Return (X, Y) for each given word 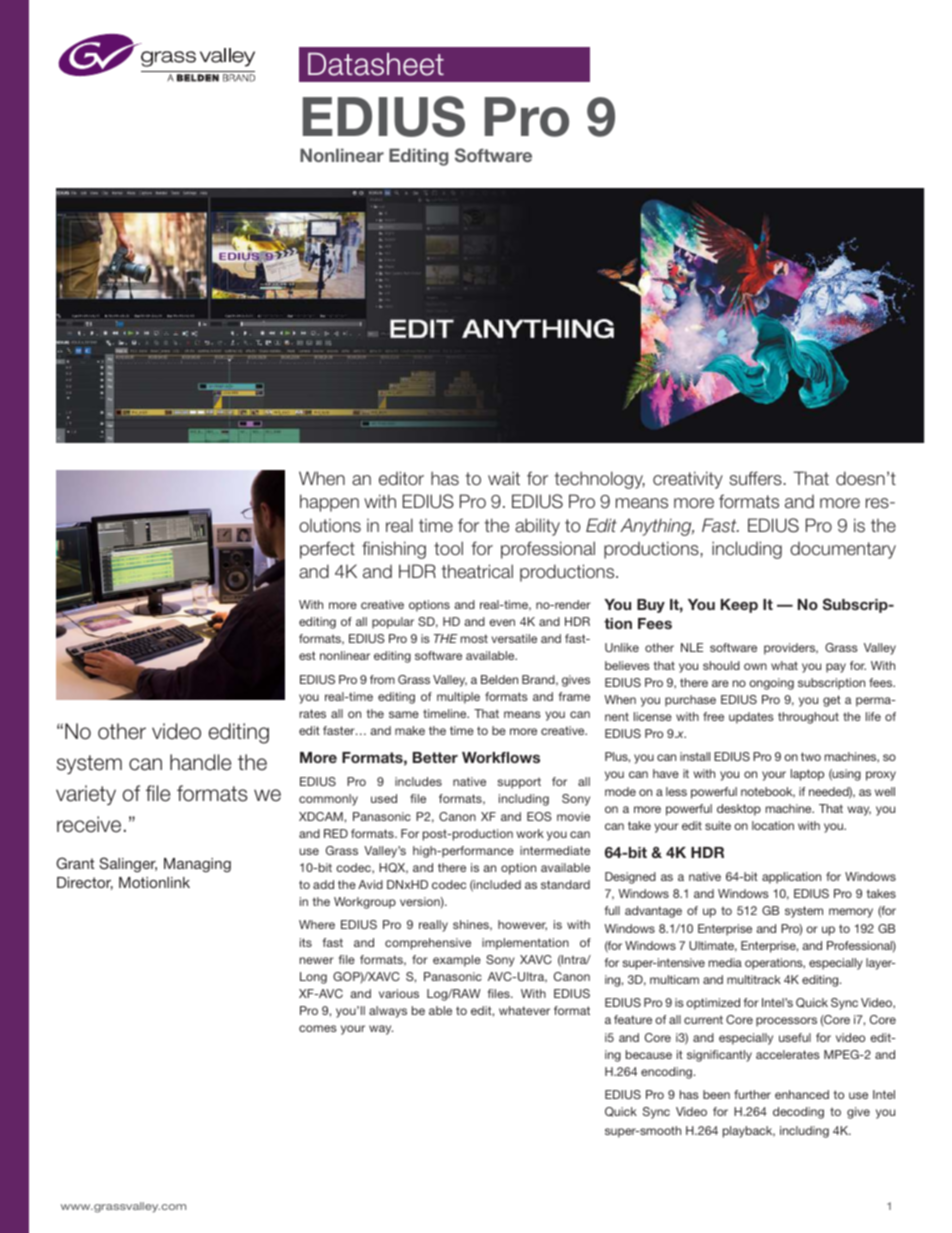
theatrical (477, 571)
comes (318, 1028)
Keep (739, 606)
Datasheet (376, 64)
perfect (327, 550)
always (388, 1012)
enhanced (802, 1094)
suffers (755, 478)
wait (504, 478)
